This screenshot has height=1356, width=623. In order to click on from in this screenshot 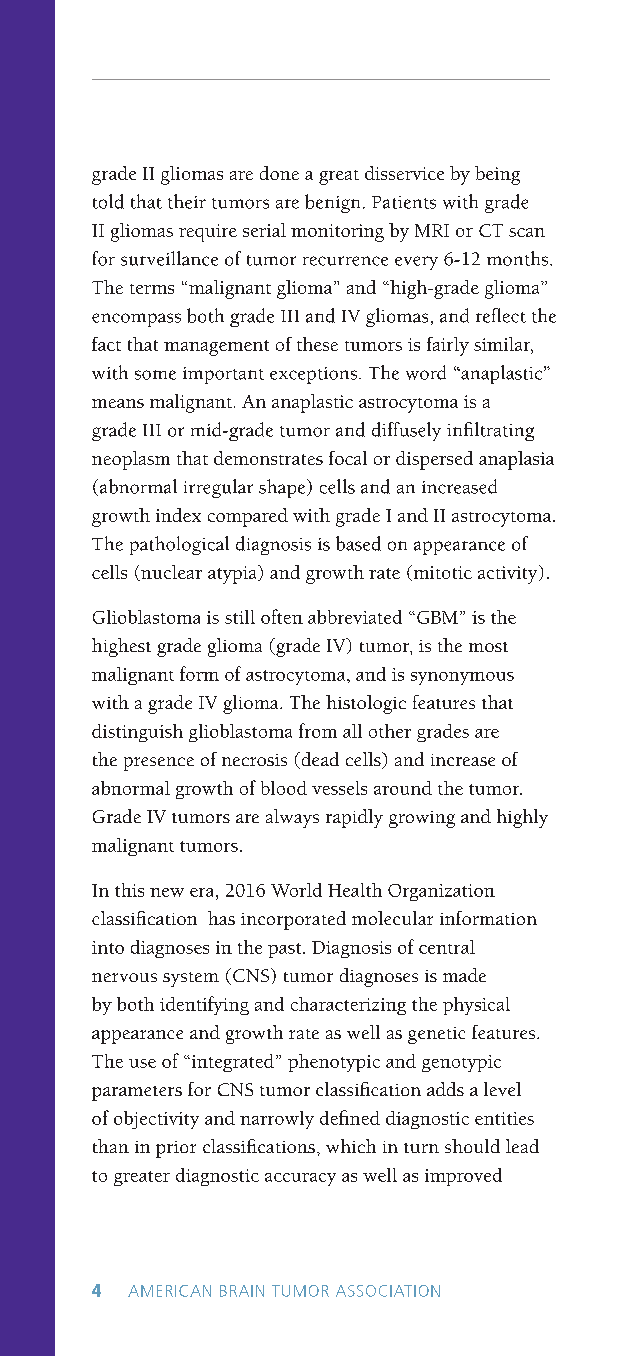, I will do `click(318, 730)`.
